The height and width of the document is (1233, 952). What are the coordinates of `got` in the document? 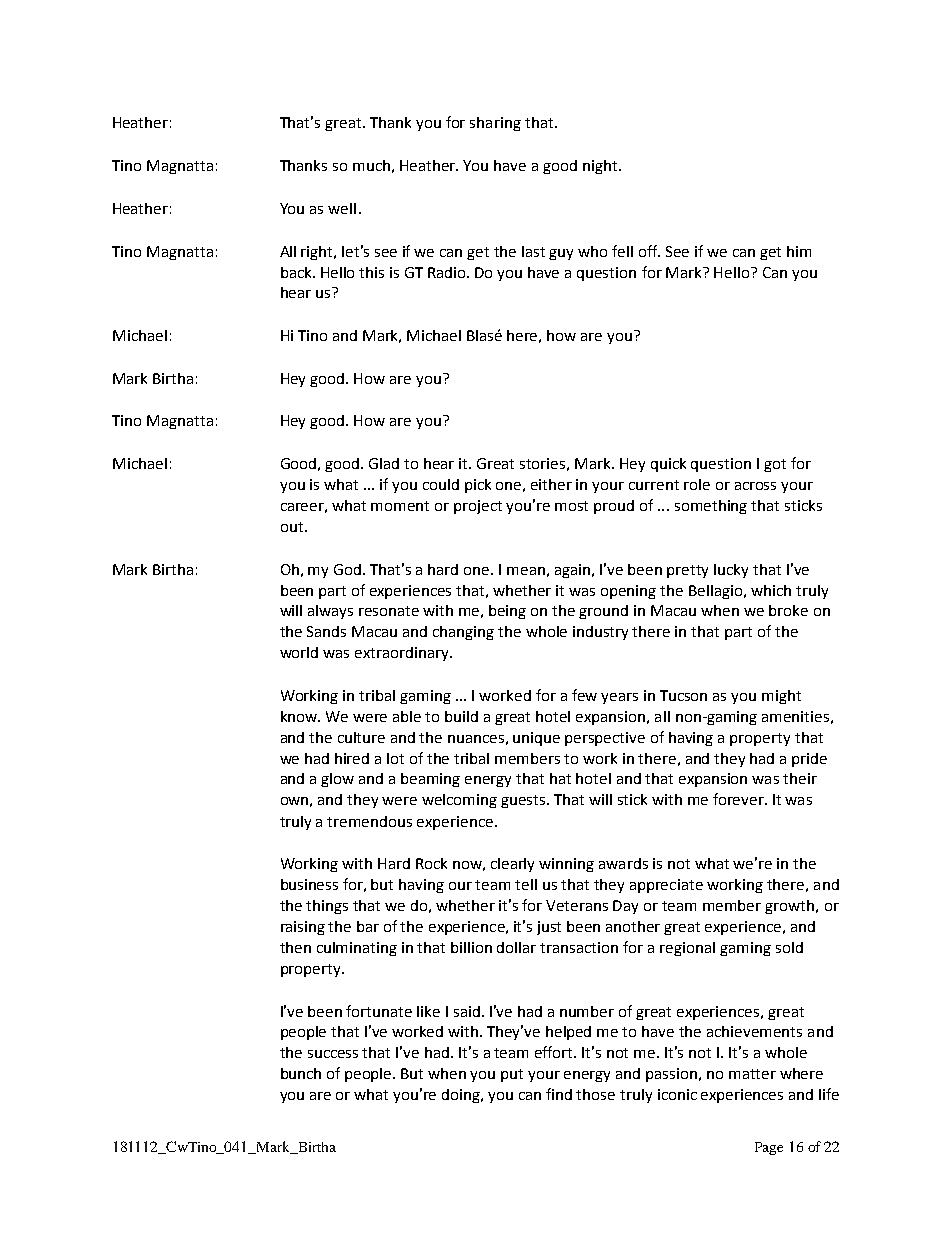 It's located at (775, 465).
